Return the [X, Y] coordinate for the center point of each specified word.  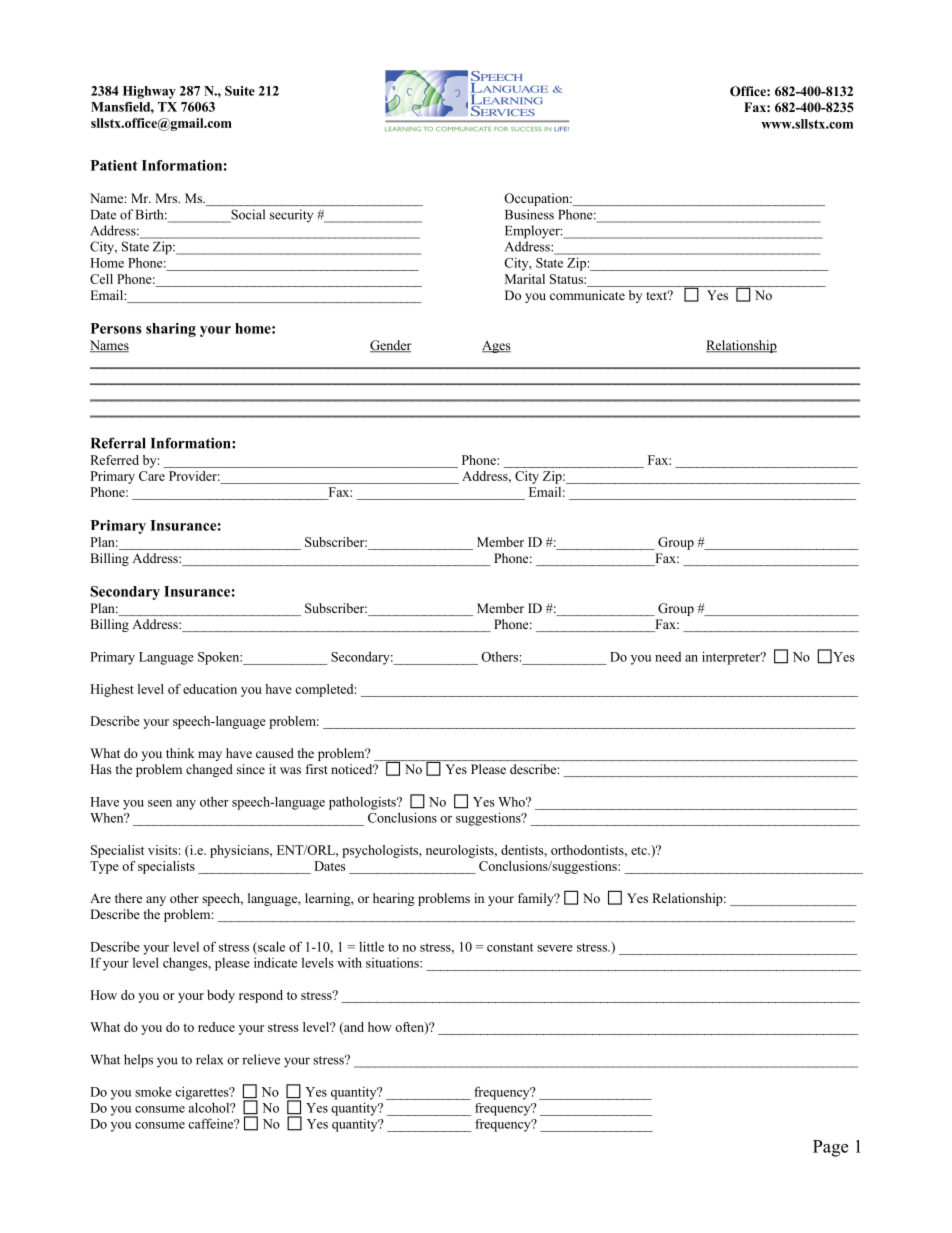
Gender [390, 346]
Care [152, 476]
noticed [353, 769]
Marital [525, 279]
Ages [496, 346]
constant [510, 947]
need [668, 657]
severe [555, 948]
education [210, 689]
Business [529, 214]
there [128, 898]
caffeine [212, 1123]
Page [830, 1148]
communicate [587, 295]
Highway [149, 92]
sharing [171, 330]
